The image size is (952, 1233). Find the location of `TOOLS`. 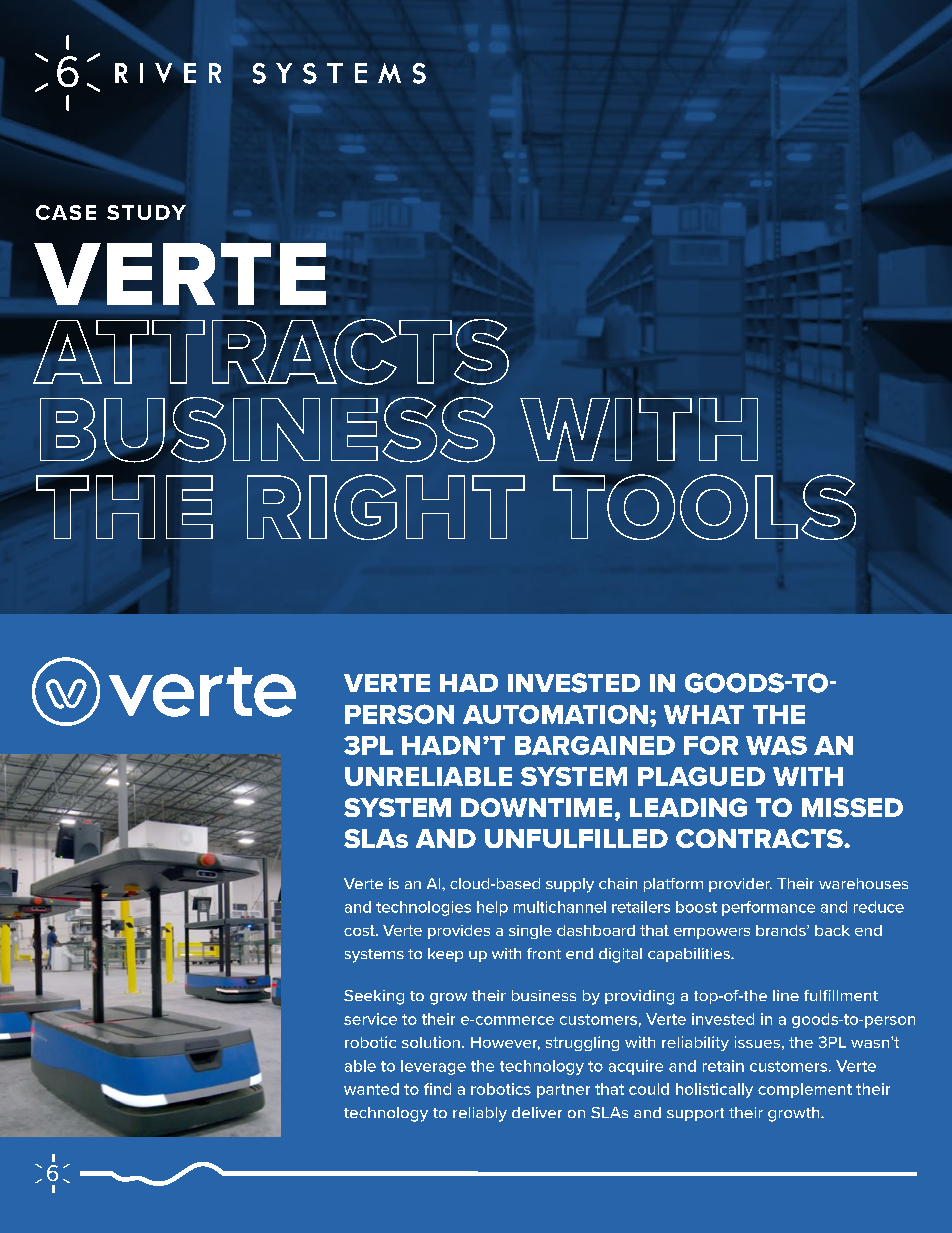

TOOLS is located at coordinates (704, 507).
